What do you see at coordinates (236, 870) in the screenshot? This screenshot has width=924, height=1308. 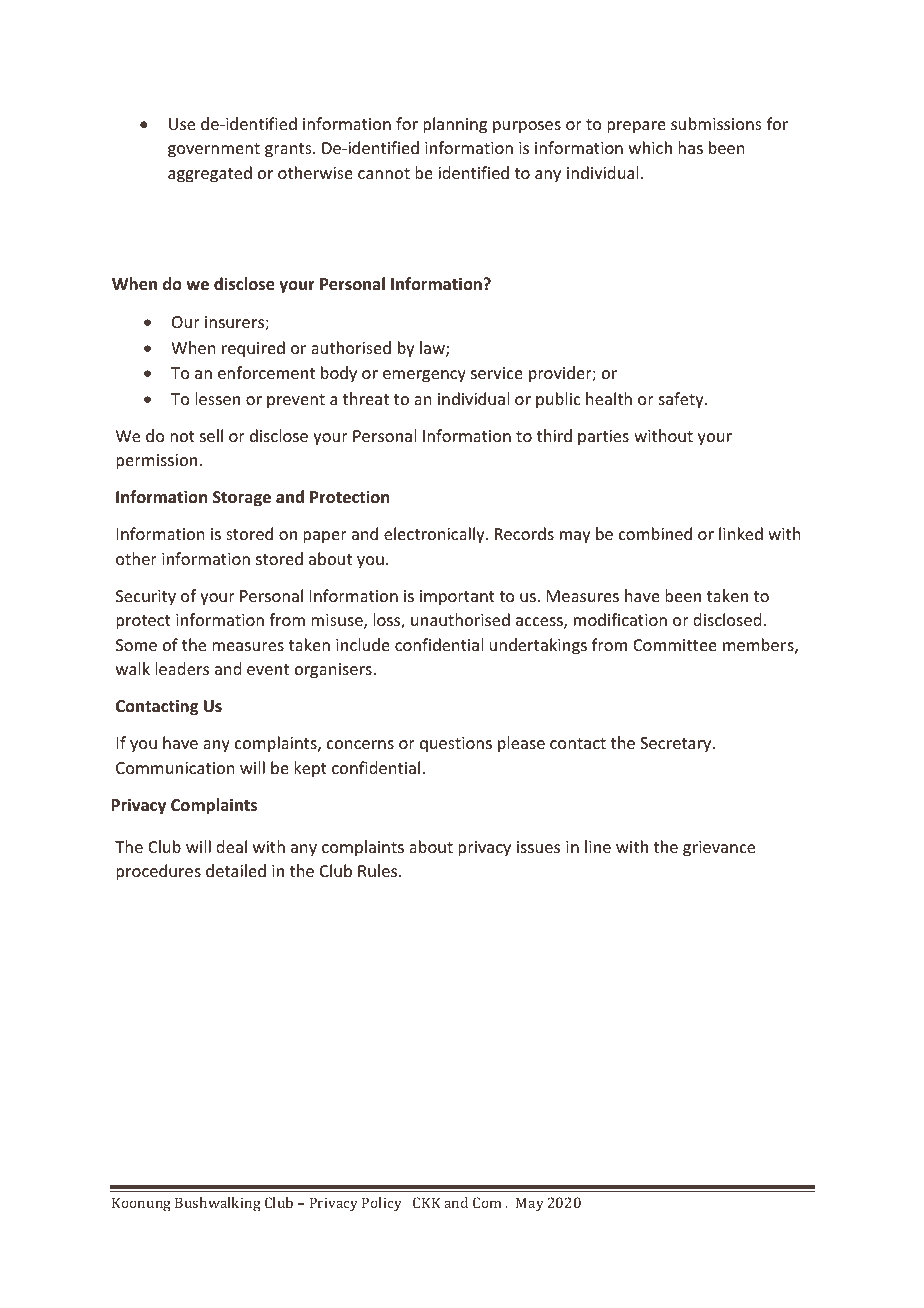 I see `detailed` at bounding box center [236, 870].
